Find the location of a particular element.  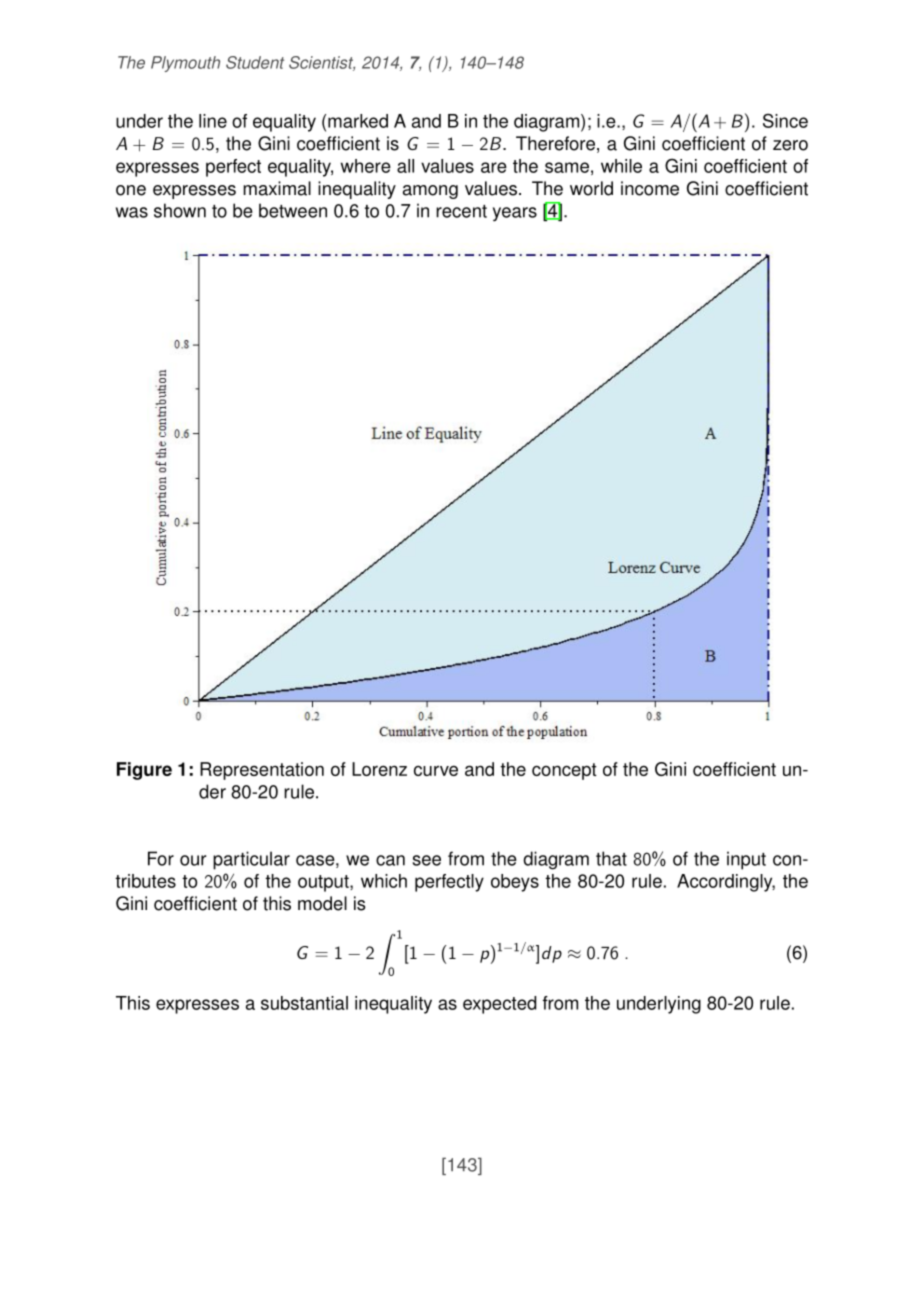

substantial is located at coordinates (304, 1003).
